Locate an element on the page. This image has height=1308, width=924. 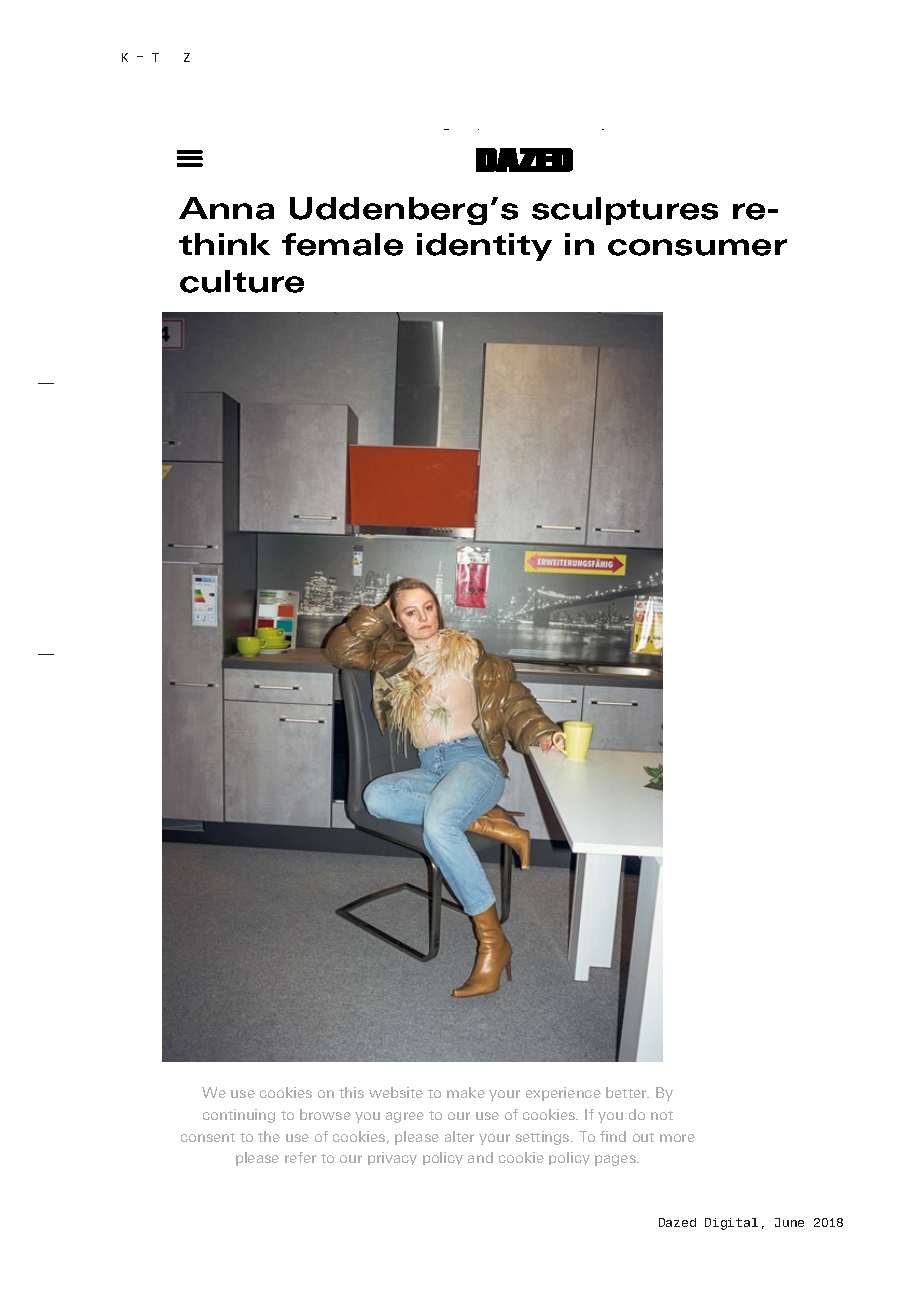
more is located at coordinates (677, 1138).
